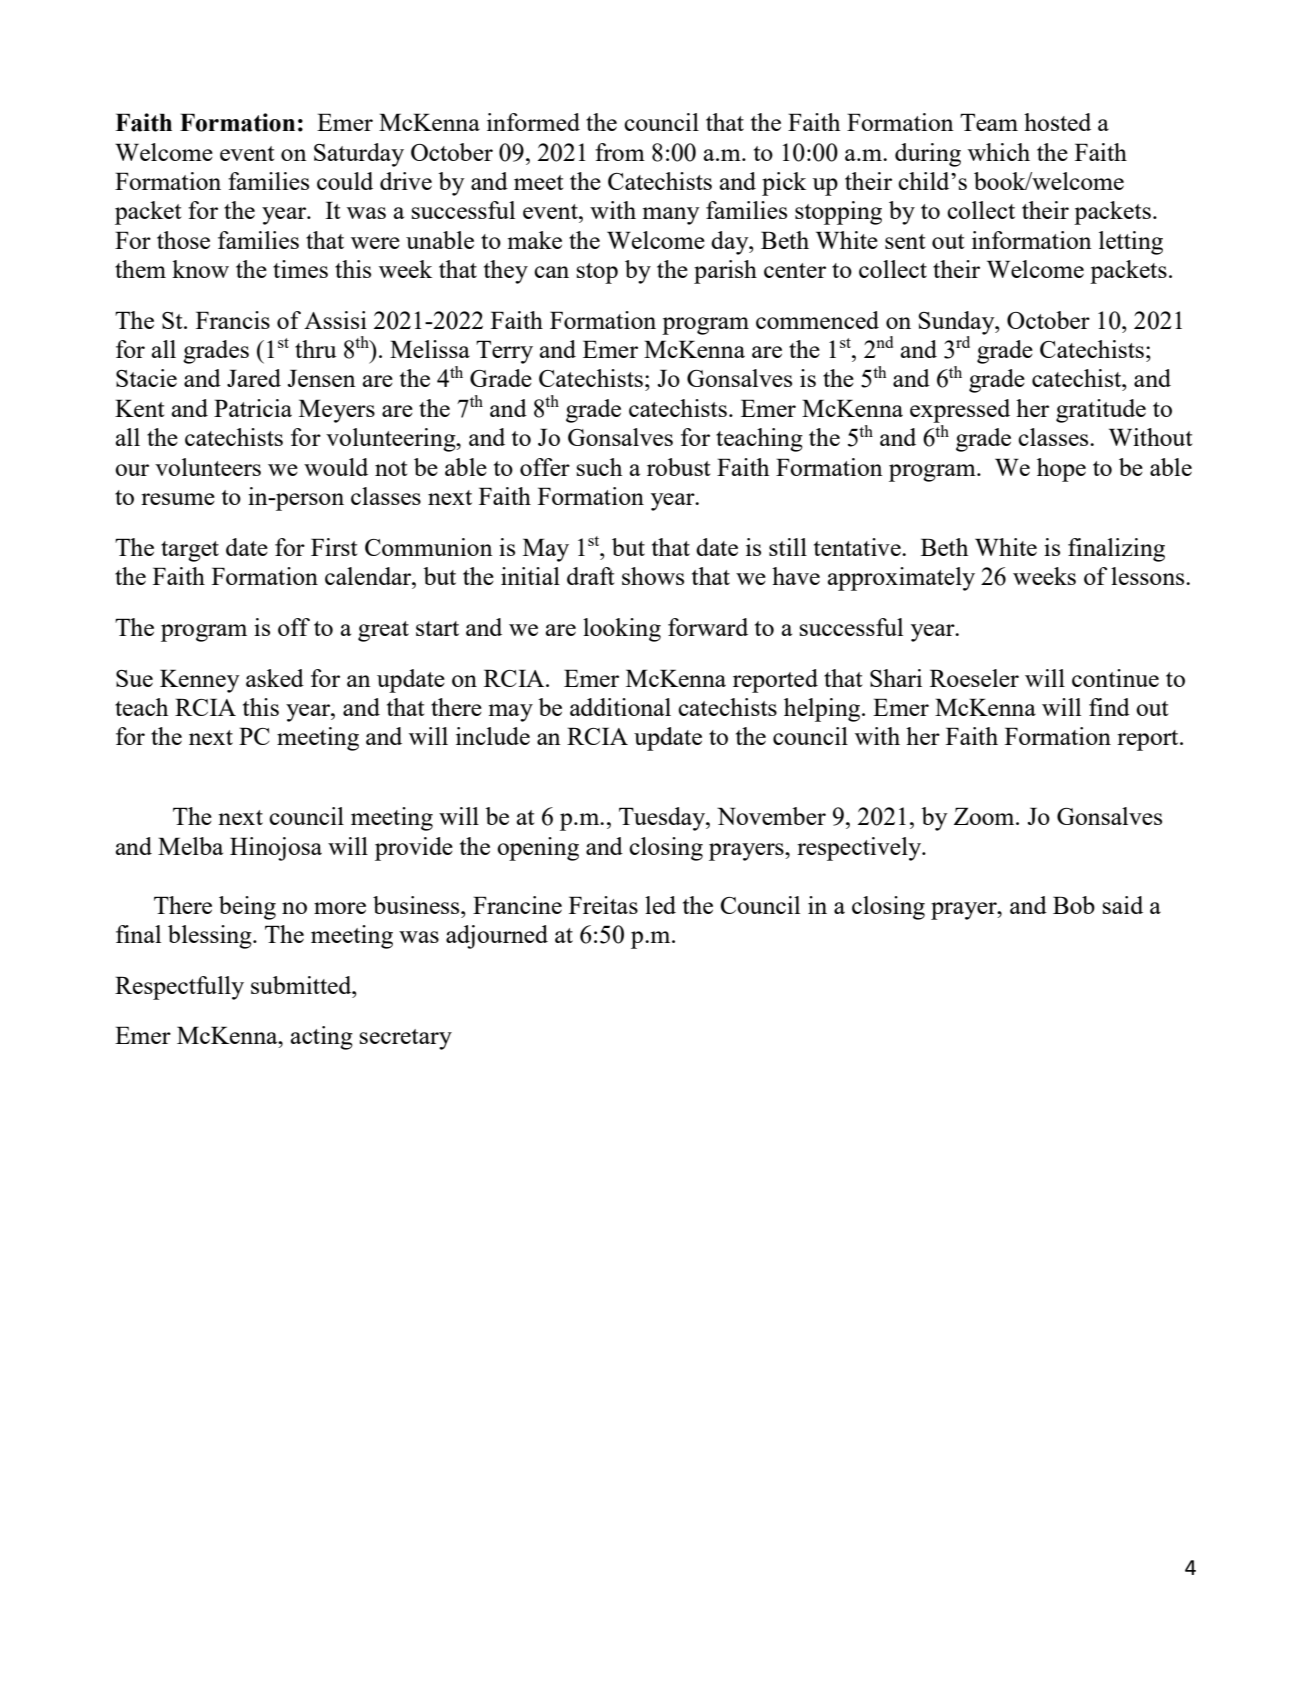 This page has width=1304, height=1687. What do you see at coordinates (275, 678) in the page?
I see `asked` at bounding box center [275, 678].
